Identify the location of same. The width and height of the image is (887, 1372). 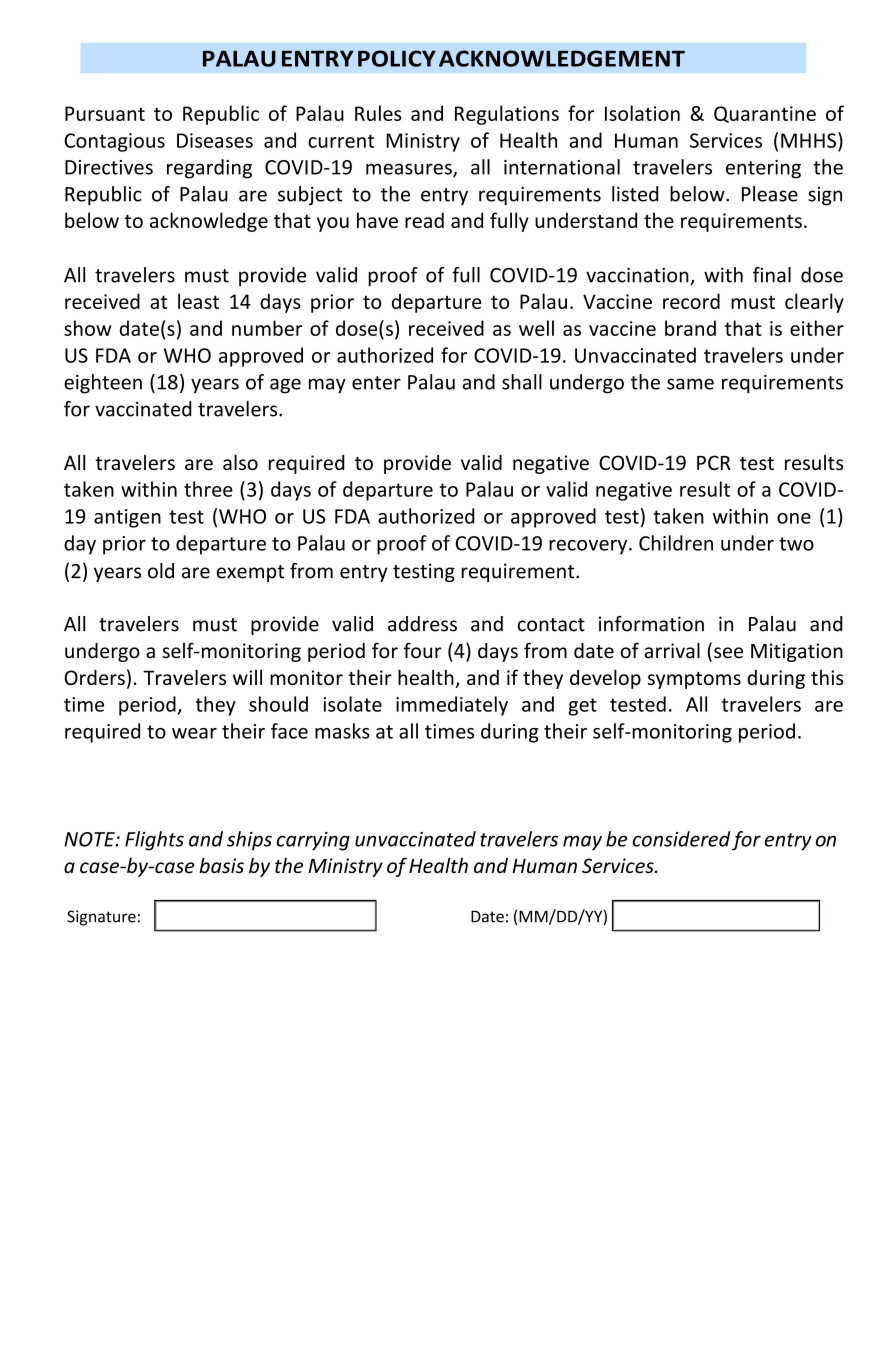
(690, 384).
